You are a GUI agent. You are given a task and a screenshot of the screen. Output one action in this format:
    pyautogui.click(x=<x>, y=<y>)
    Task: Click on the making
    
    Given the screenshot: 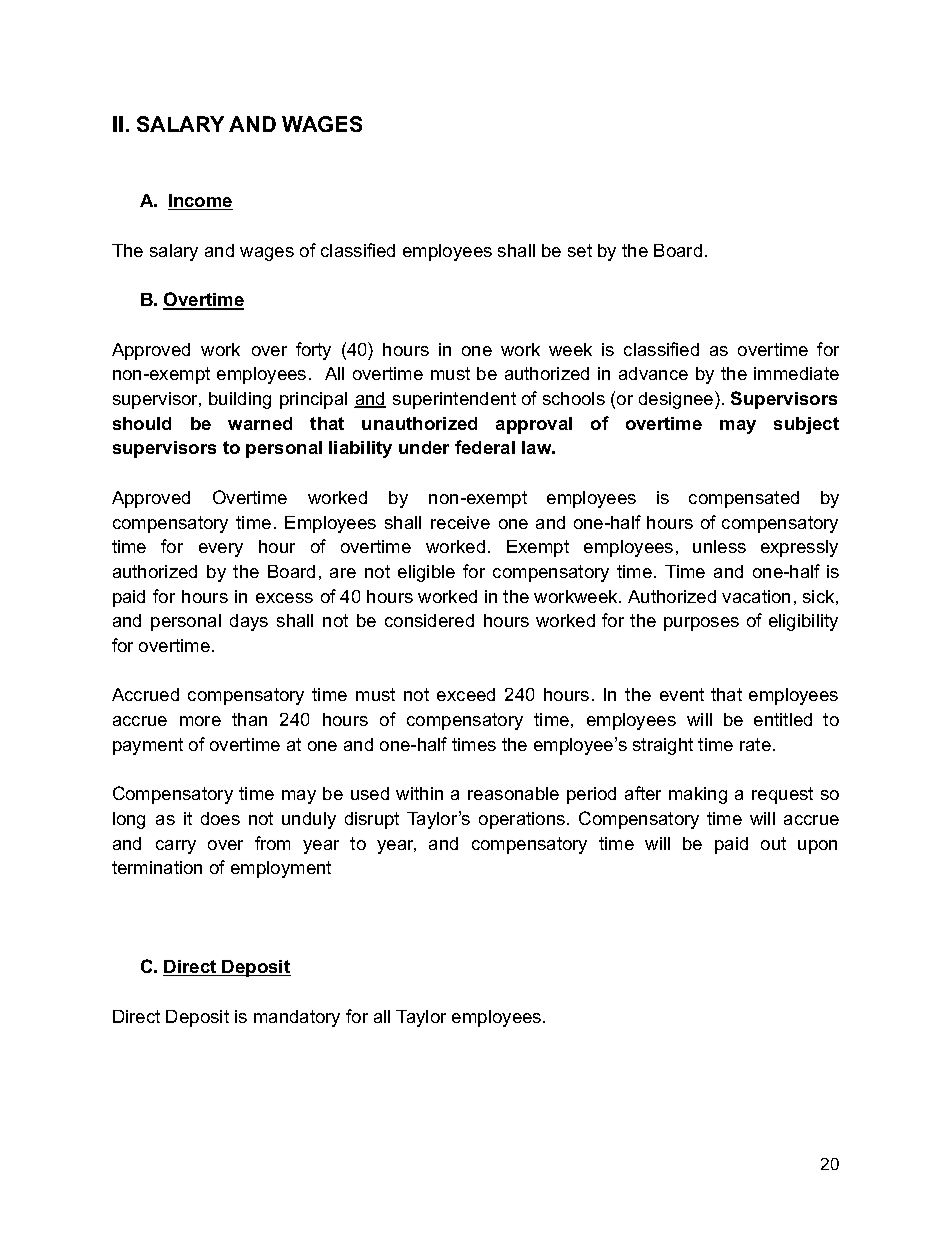 What is the action you would take?
    pyautogui.click(x=698, y=795)
